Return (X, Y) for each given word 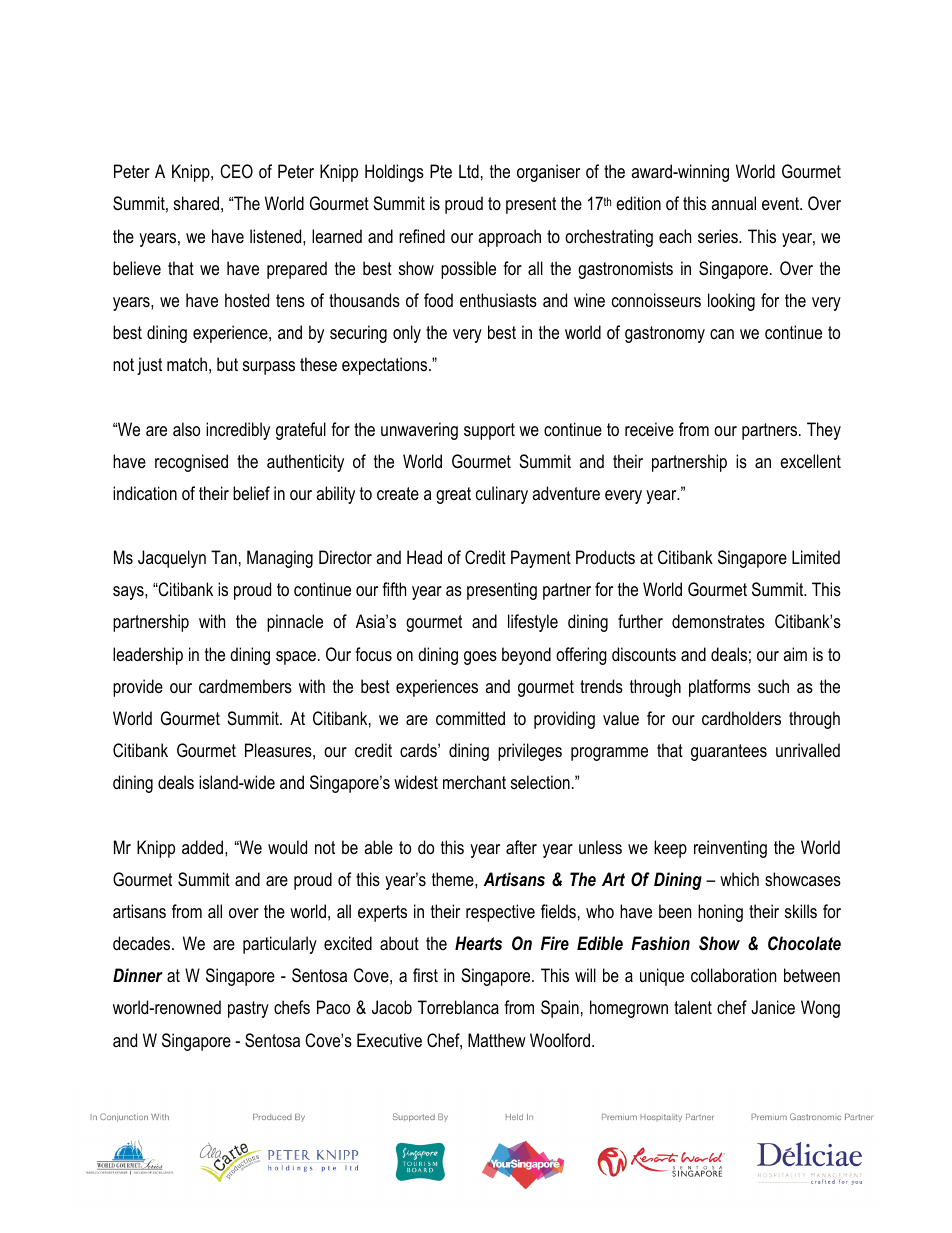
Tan (224, 557)
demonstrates (718, 621)
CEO (236, 171)
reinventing (730, 849)
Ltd (469, 171)
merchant (474, 782)
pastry (248, 1009)
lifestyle (533, 623)
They (824, 431)
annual (733, 203)
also (186, 429)
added (204, 847)
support (489, 431)
